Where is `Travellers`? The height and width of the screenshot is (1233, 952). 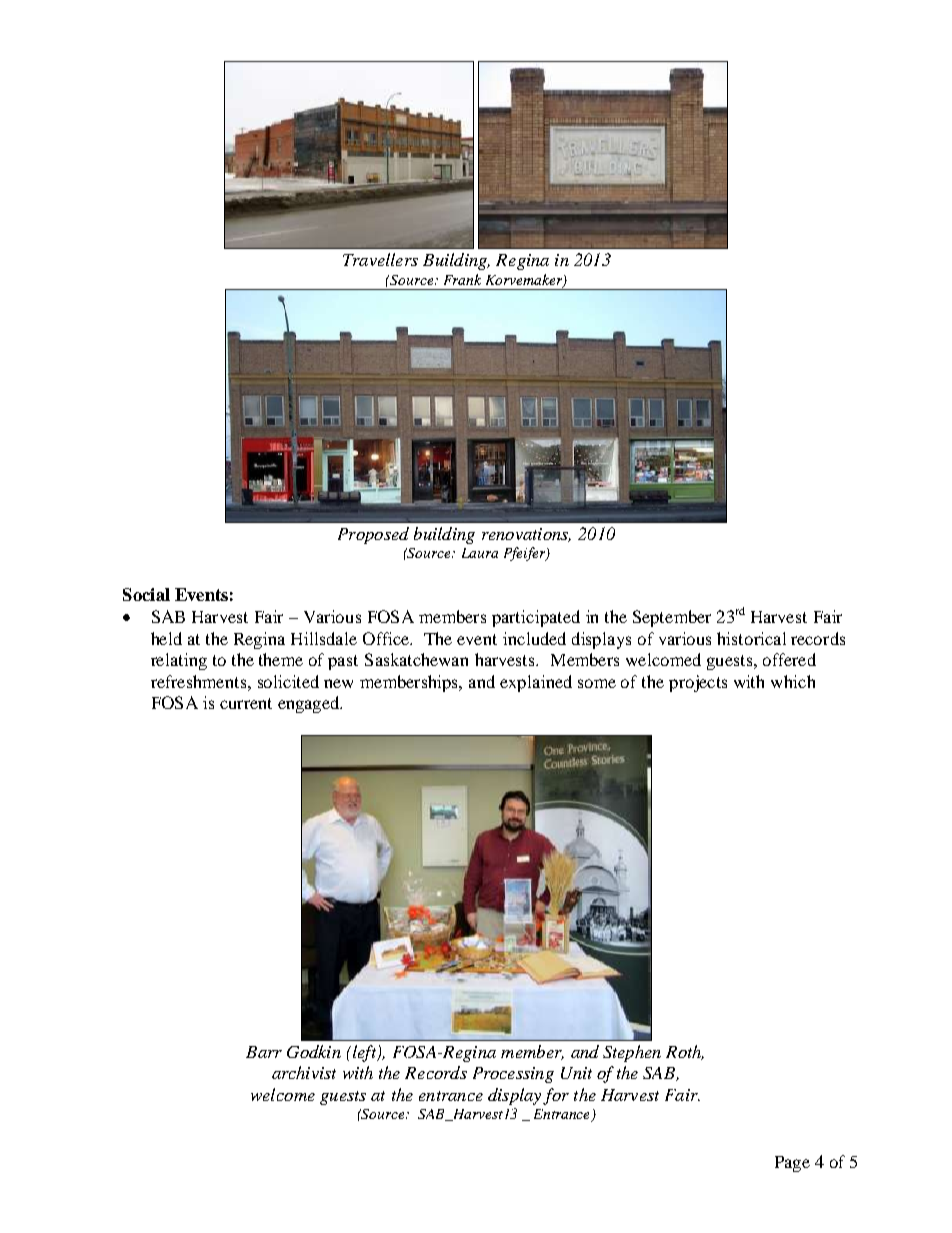
Travellers is located at coordinates (380, 259).
